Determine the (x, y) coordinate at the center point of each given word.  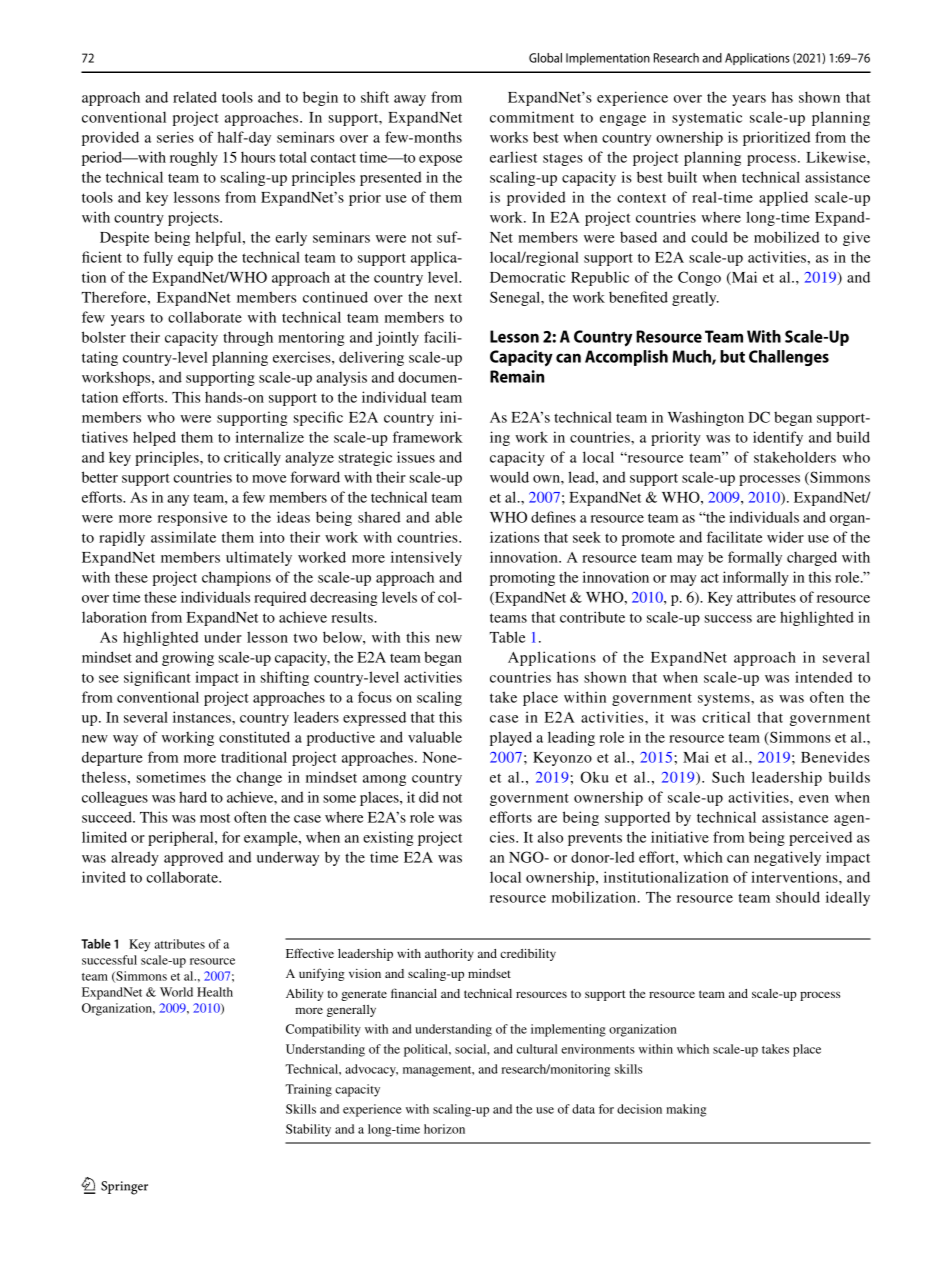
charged (812, 558)
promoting (522, 578)
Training (308, 1090)
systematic (707, 118)
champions (236, 578)
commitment (532, 117)
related (195, 97)
